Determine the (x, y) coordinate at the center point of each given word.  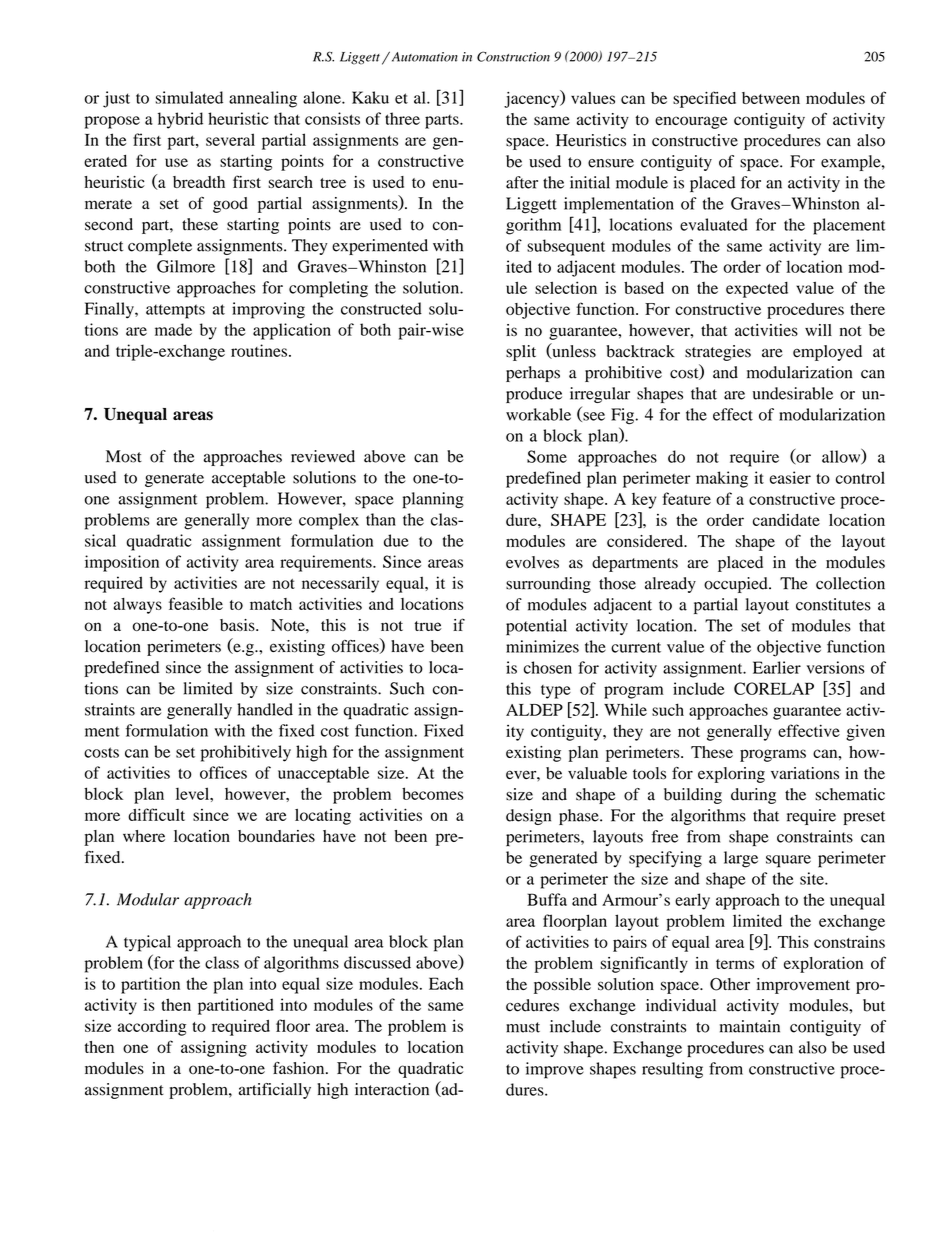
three (402, 118)
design (528, 817)
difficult (156, 814)
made (173, 329)
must (523, 1027)
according (152, 1027)
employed (827, 353)
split (521, 353)
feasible (196, 603)
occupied (737, 585)
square (788, 861)
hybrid (180, 120)
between (771, 98)
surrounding (548, 585)
